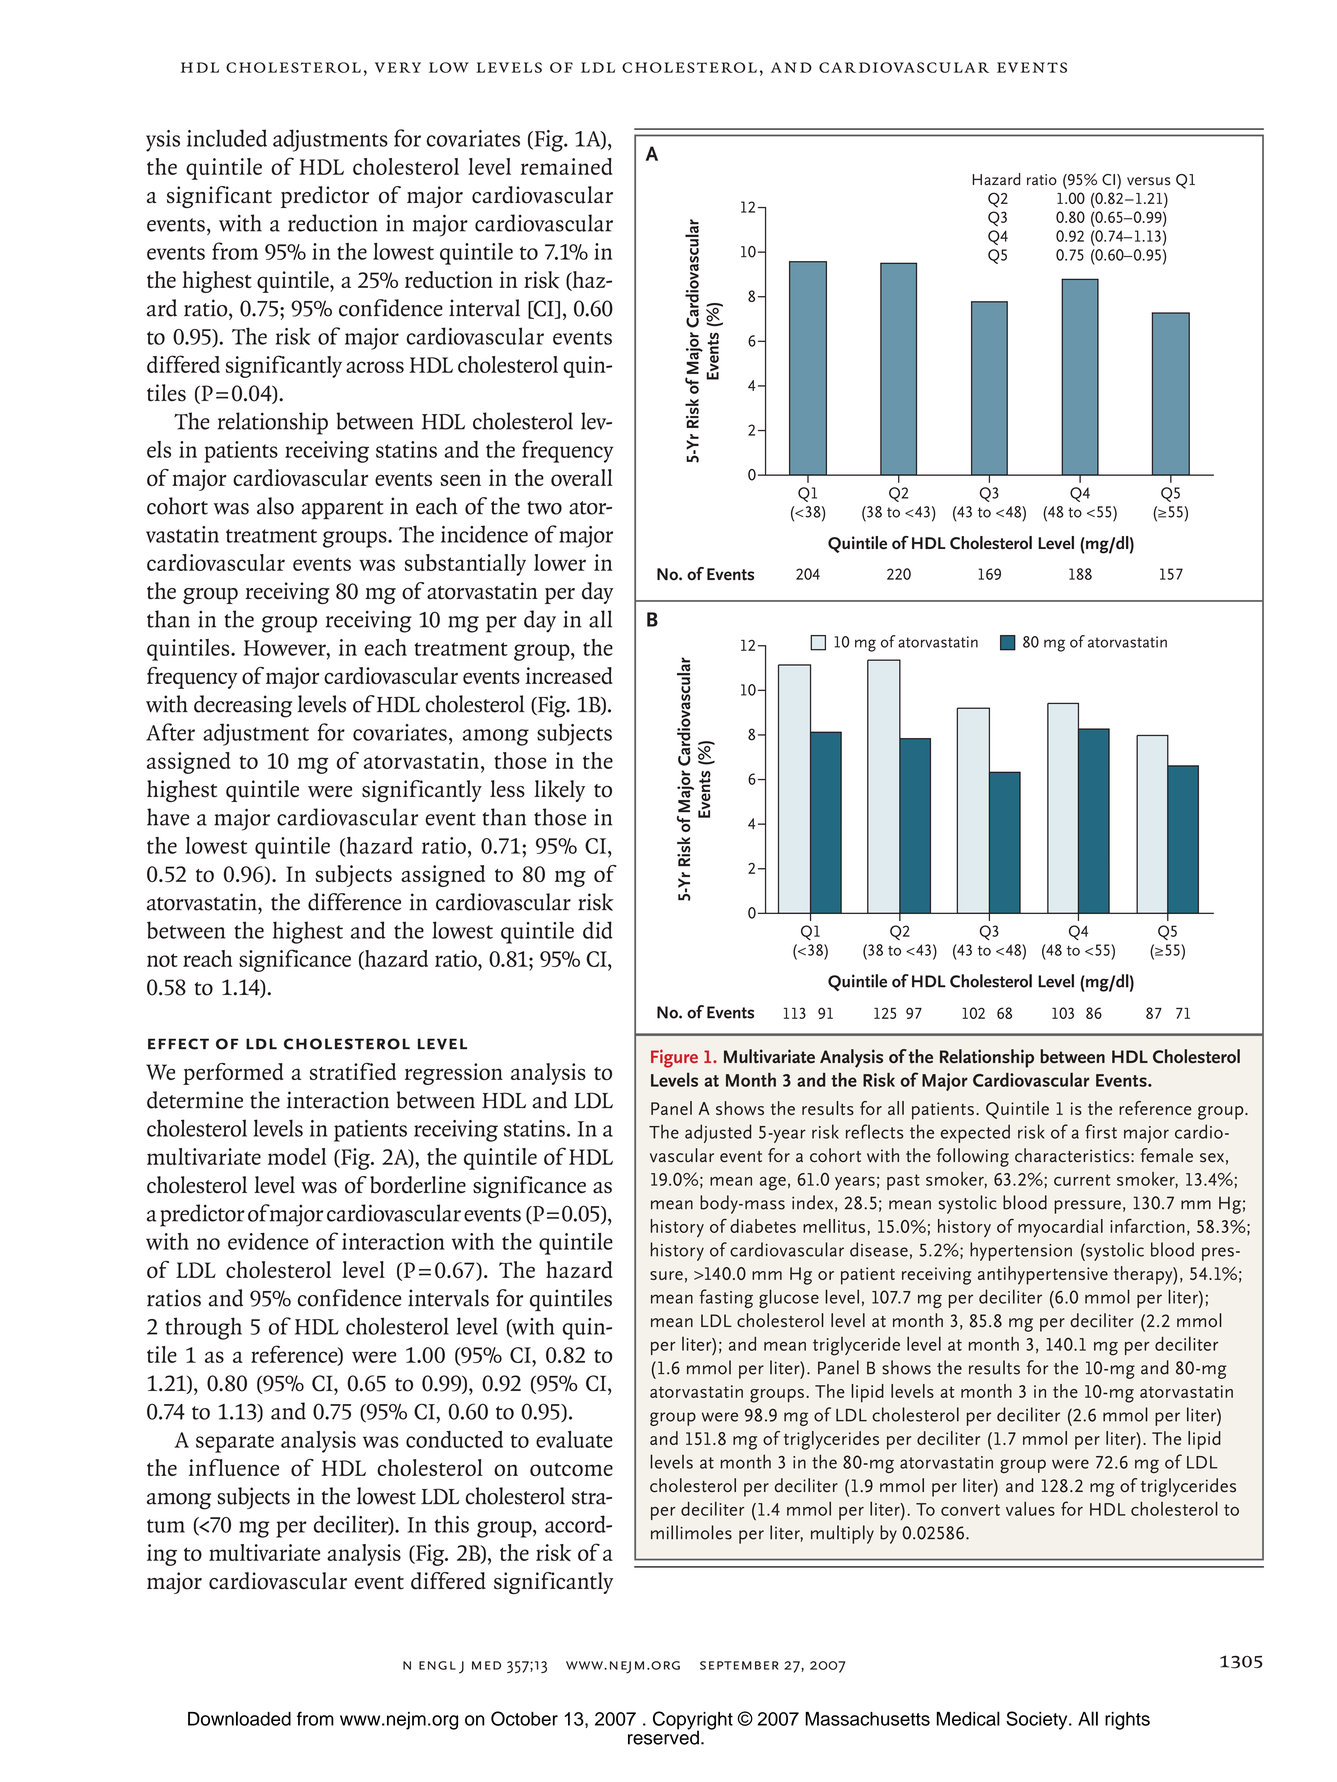 The width and height of the screenshot is (1337, 1782). I want to click on included, so click(227, 138).
